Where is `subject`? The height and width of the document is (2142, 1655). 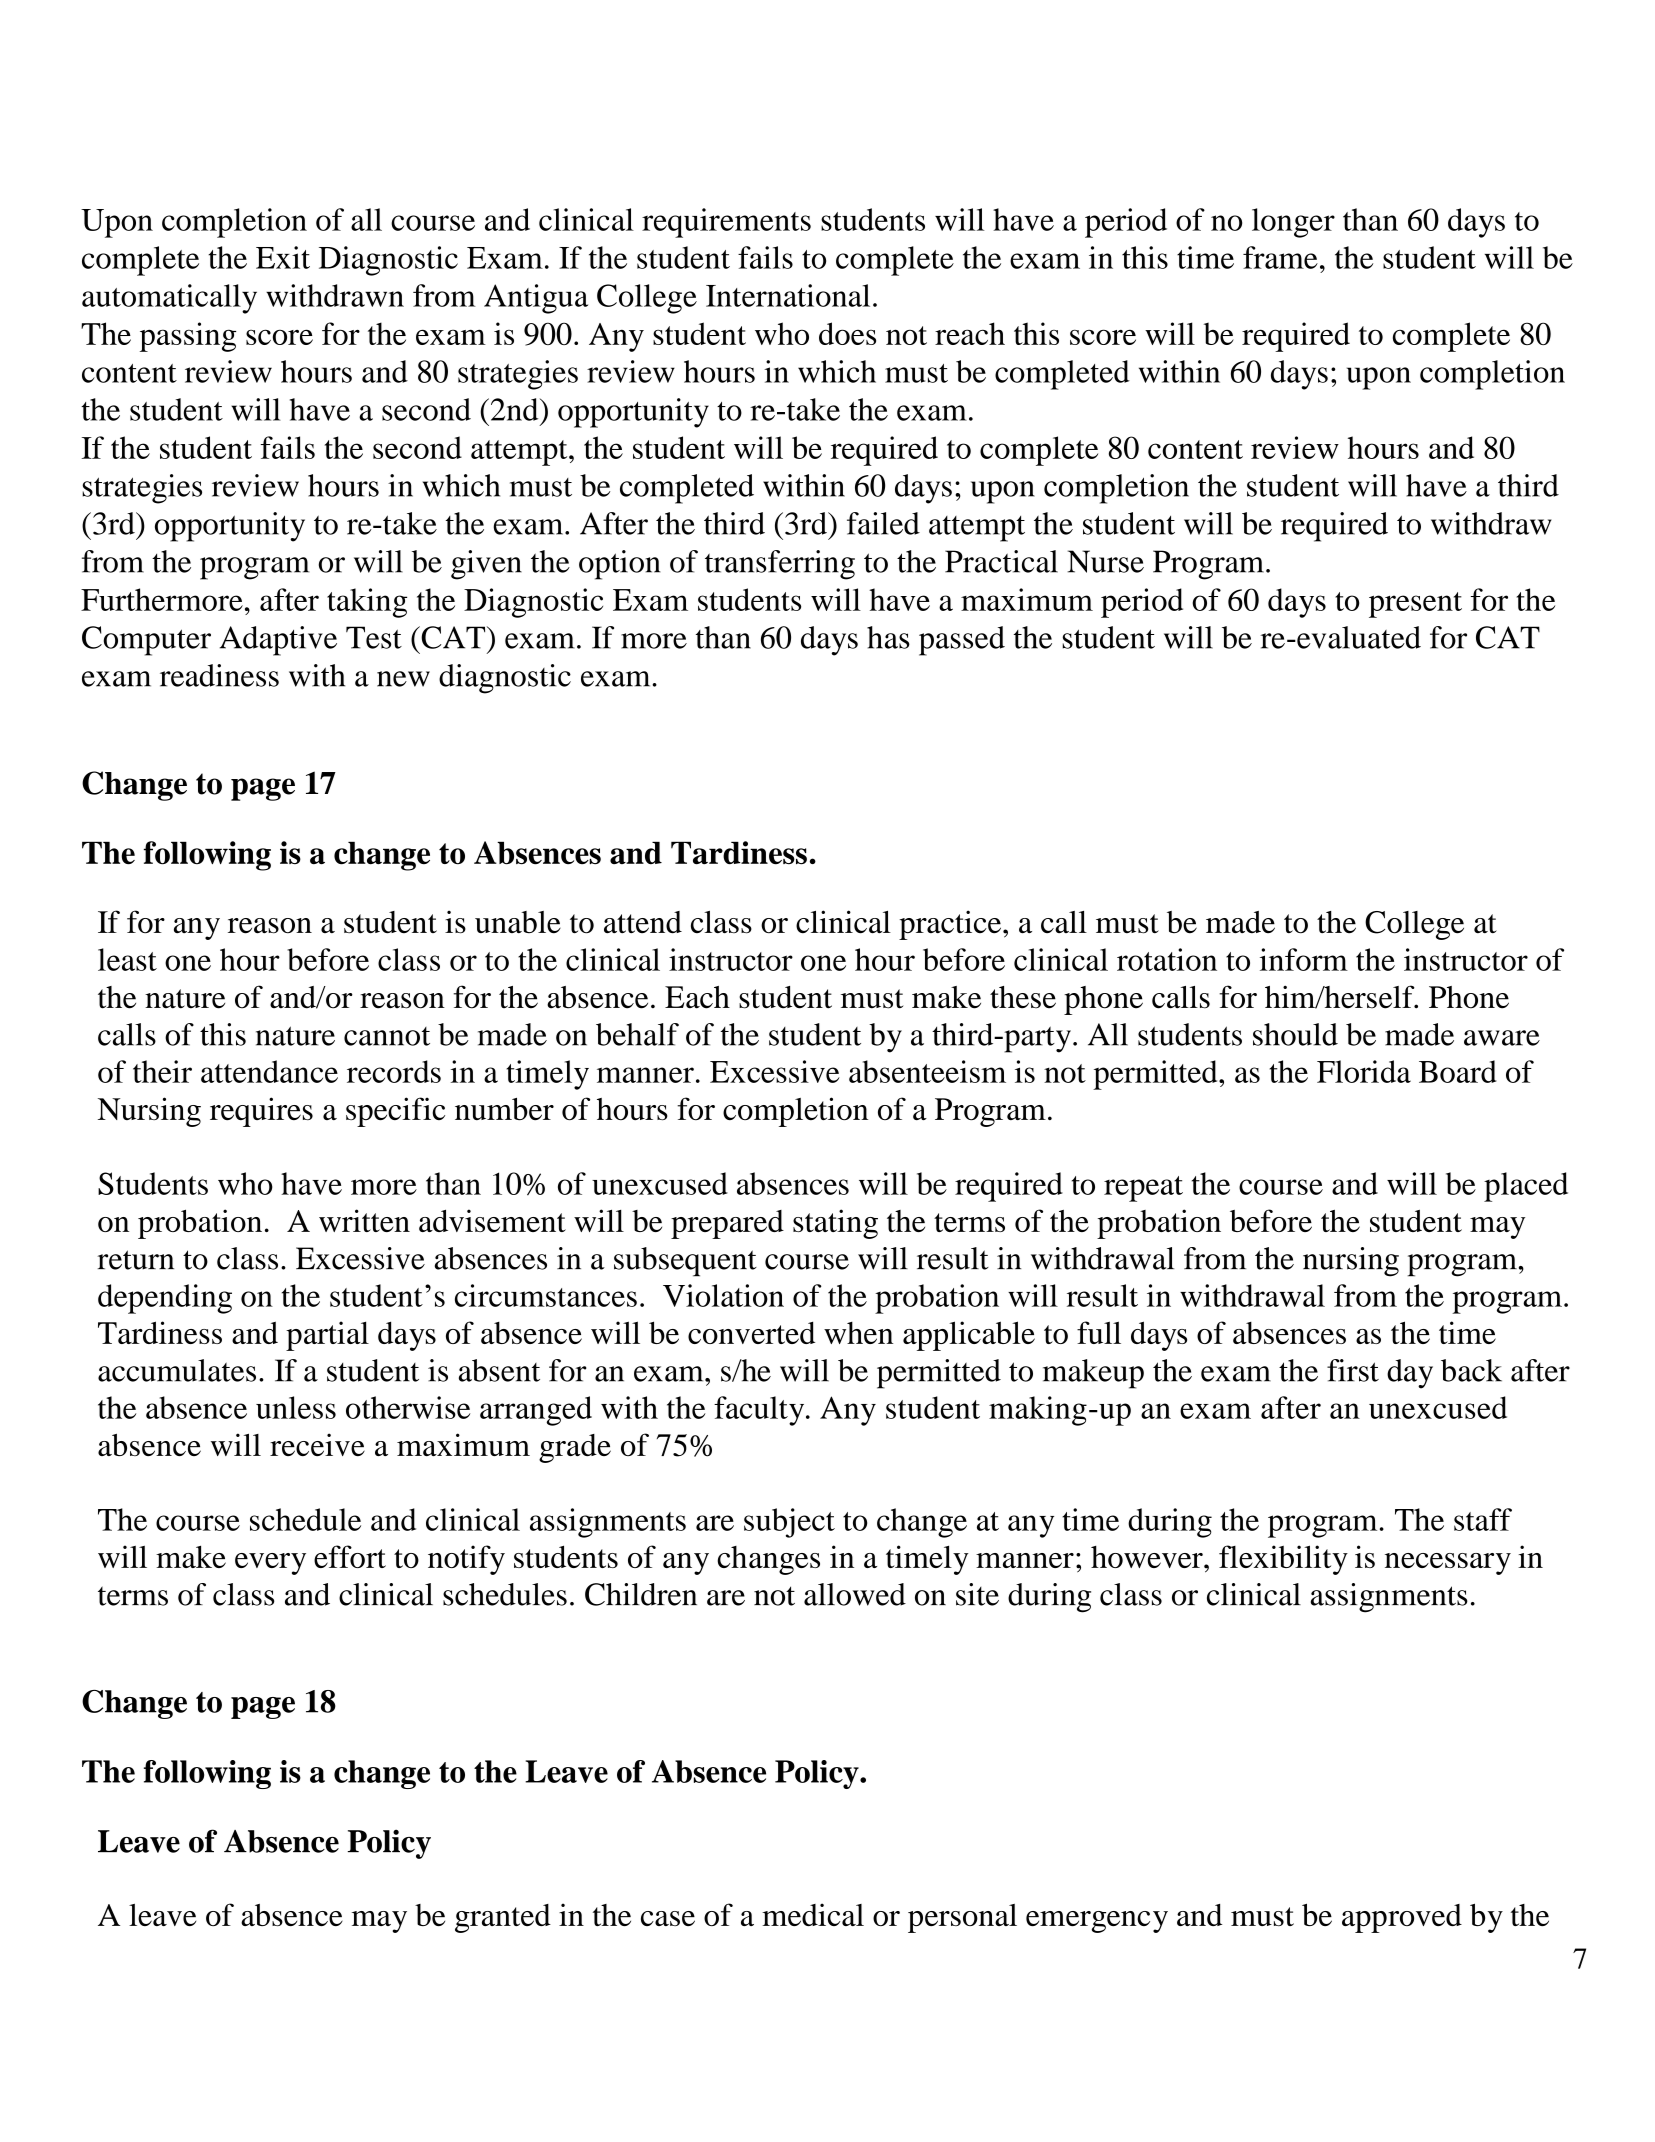 subject is located at coordinates (789, 1523).
